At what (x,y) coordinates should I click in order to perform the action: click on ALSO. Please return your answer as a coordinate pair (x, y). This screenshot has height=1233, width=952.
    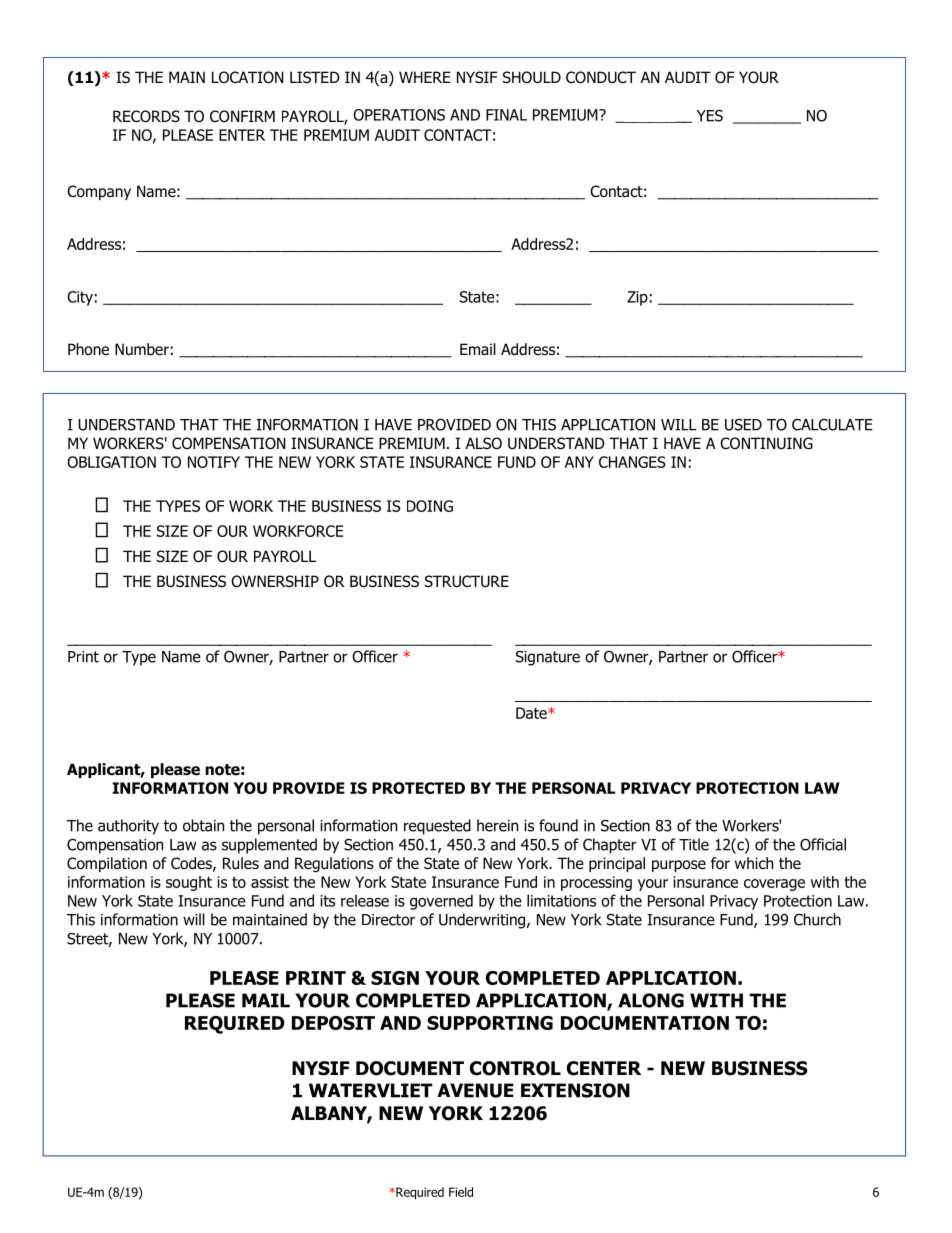
    Looking at the image, I should click on (484, 443).
